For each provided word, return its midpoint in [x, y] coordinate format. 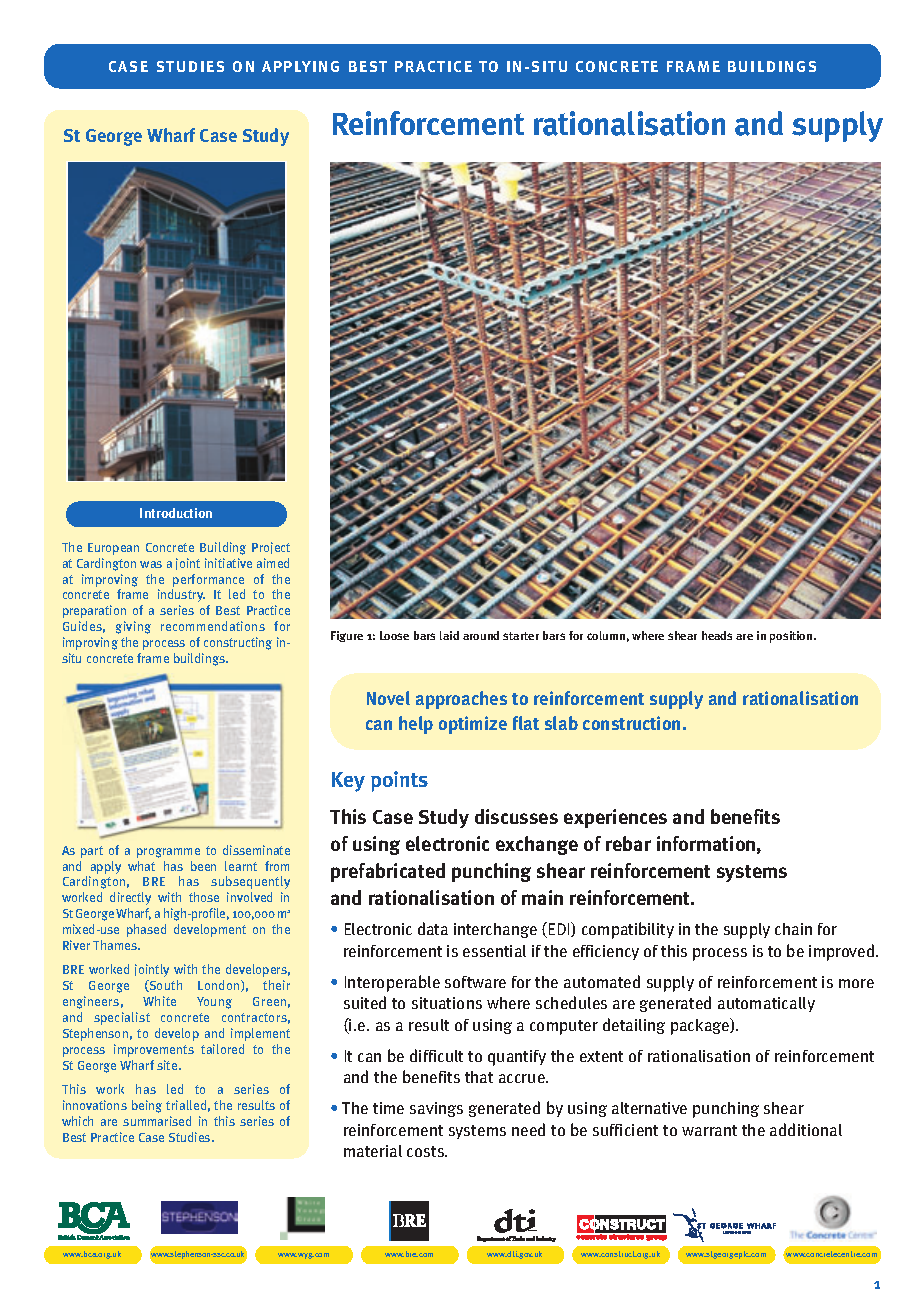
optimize [473, 725]
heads [717, 635]
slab [561, 723]
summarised [157, 1121]
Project [271, 548]
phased [146, 930]
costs [427, 1151]
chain [793, 929]
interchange [495, 930]
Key [348, 782]
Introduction [176, 513]
